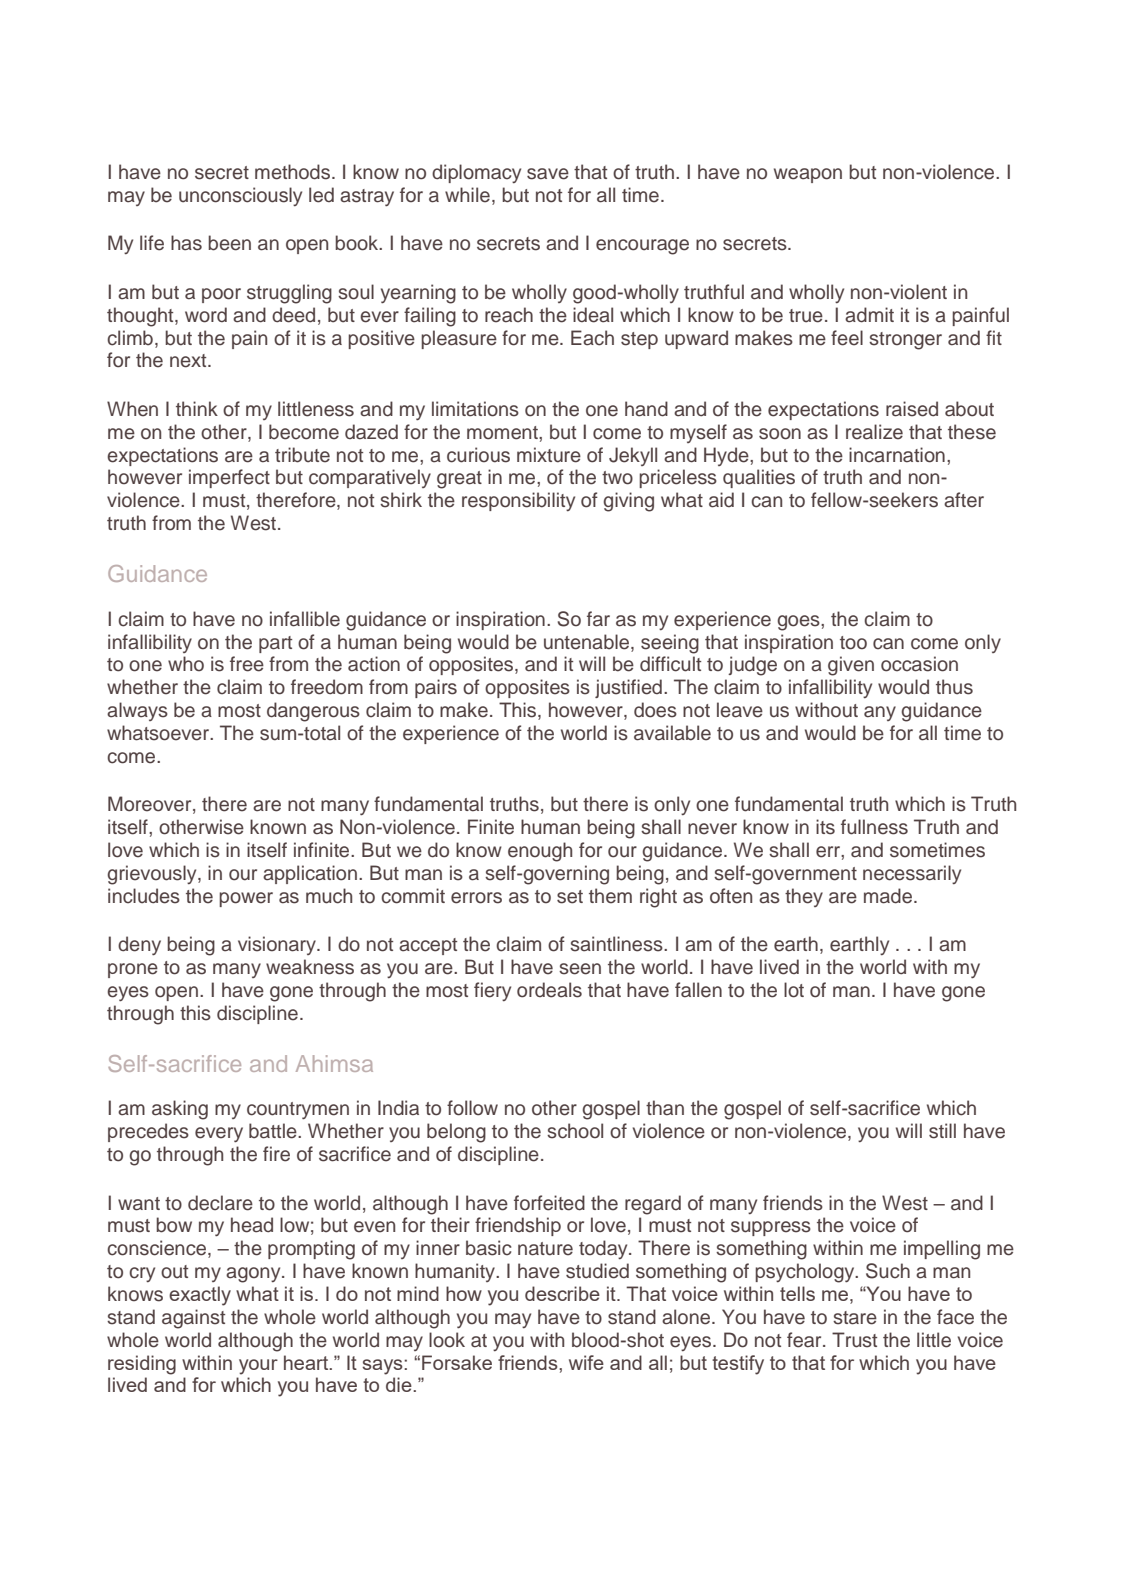  I want to click on incarnation, so click(897, 455).
